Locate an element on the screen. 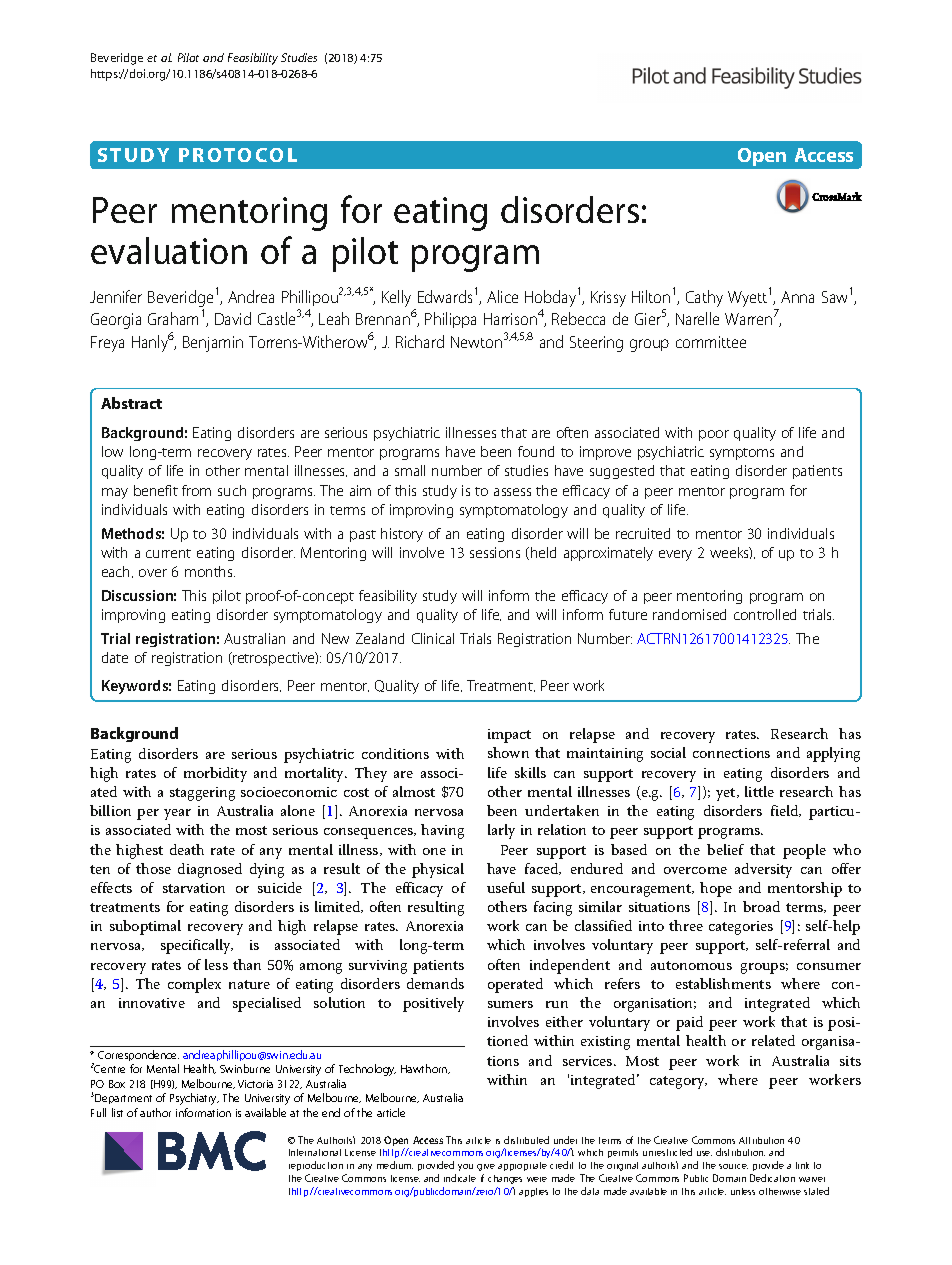 Image resolution: width=952 pixels, height=1265 pixels. sessions is located at coordinates (495, 552).
